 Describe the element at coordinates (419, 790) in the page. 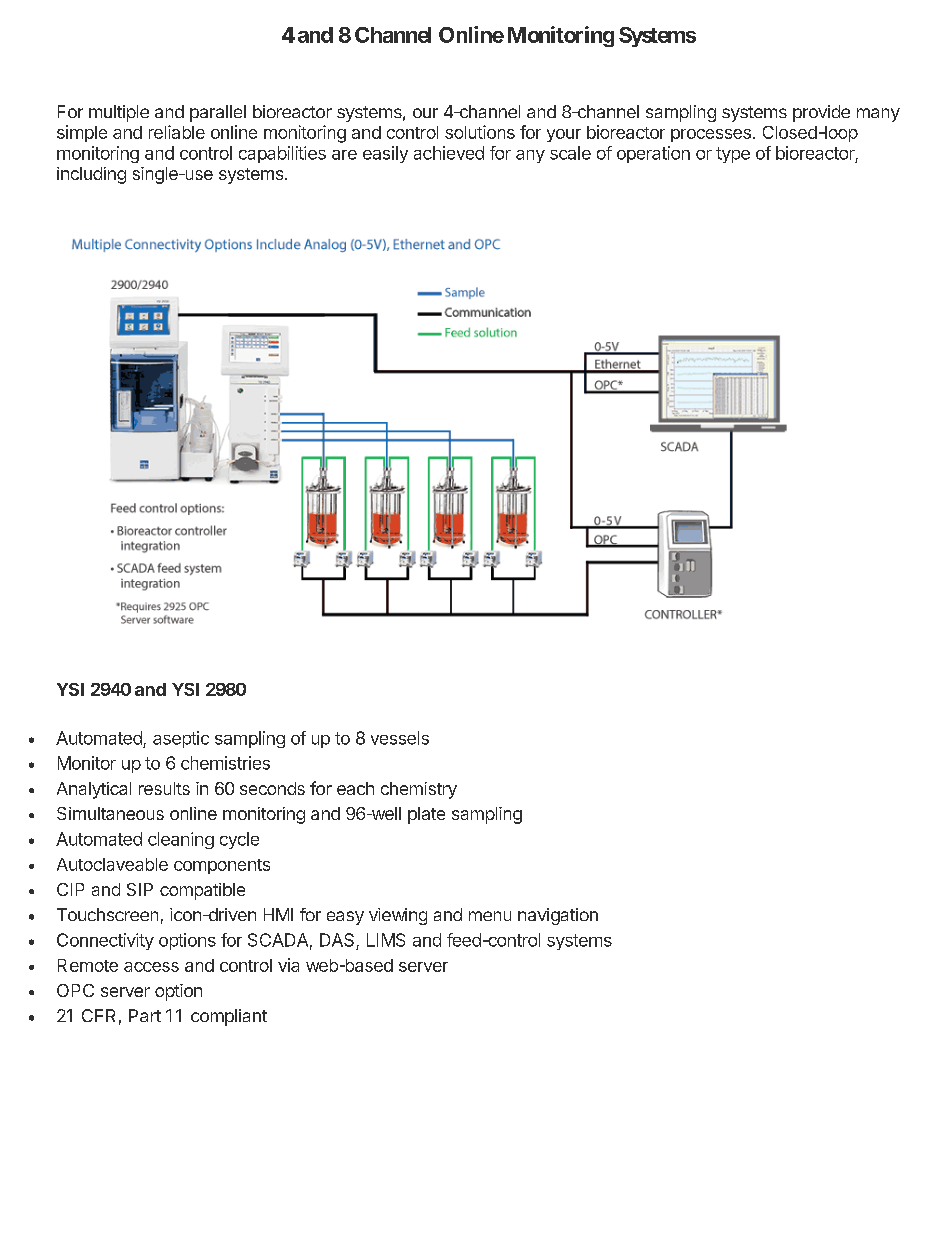

I see `chemistry` at that location.
